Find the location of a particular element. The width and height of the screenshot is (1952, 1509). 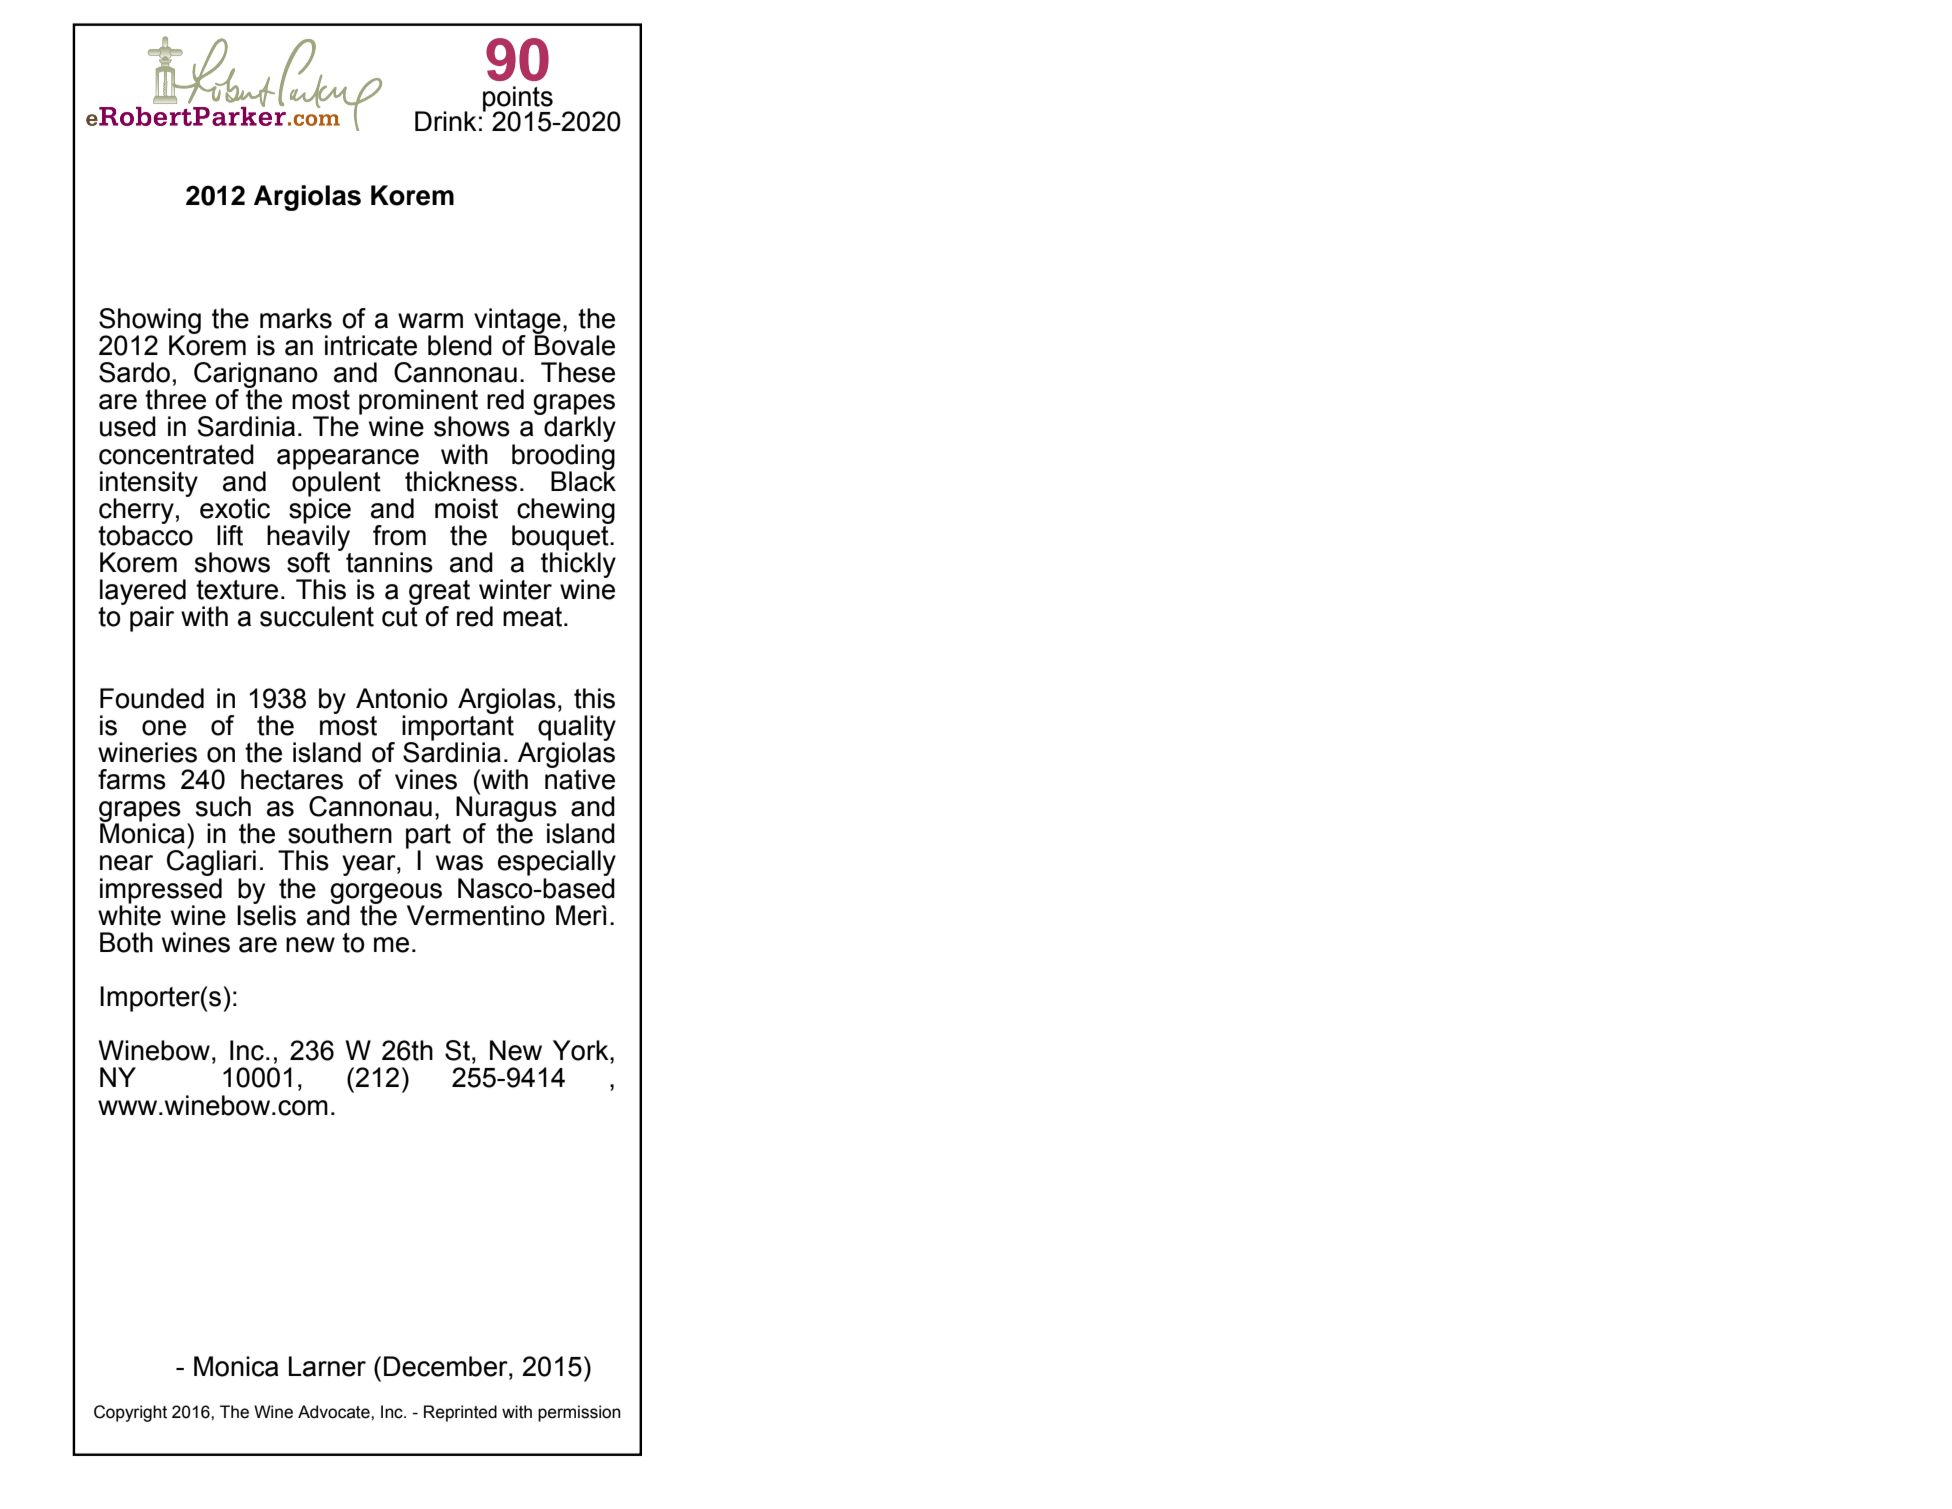

Showing is located at coordinates (150, 322).
